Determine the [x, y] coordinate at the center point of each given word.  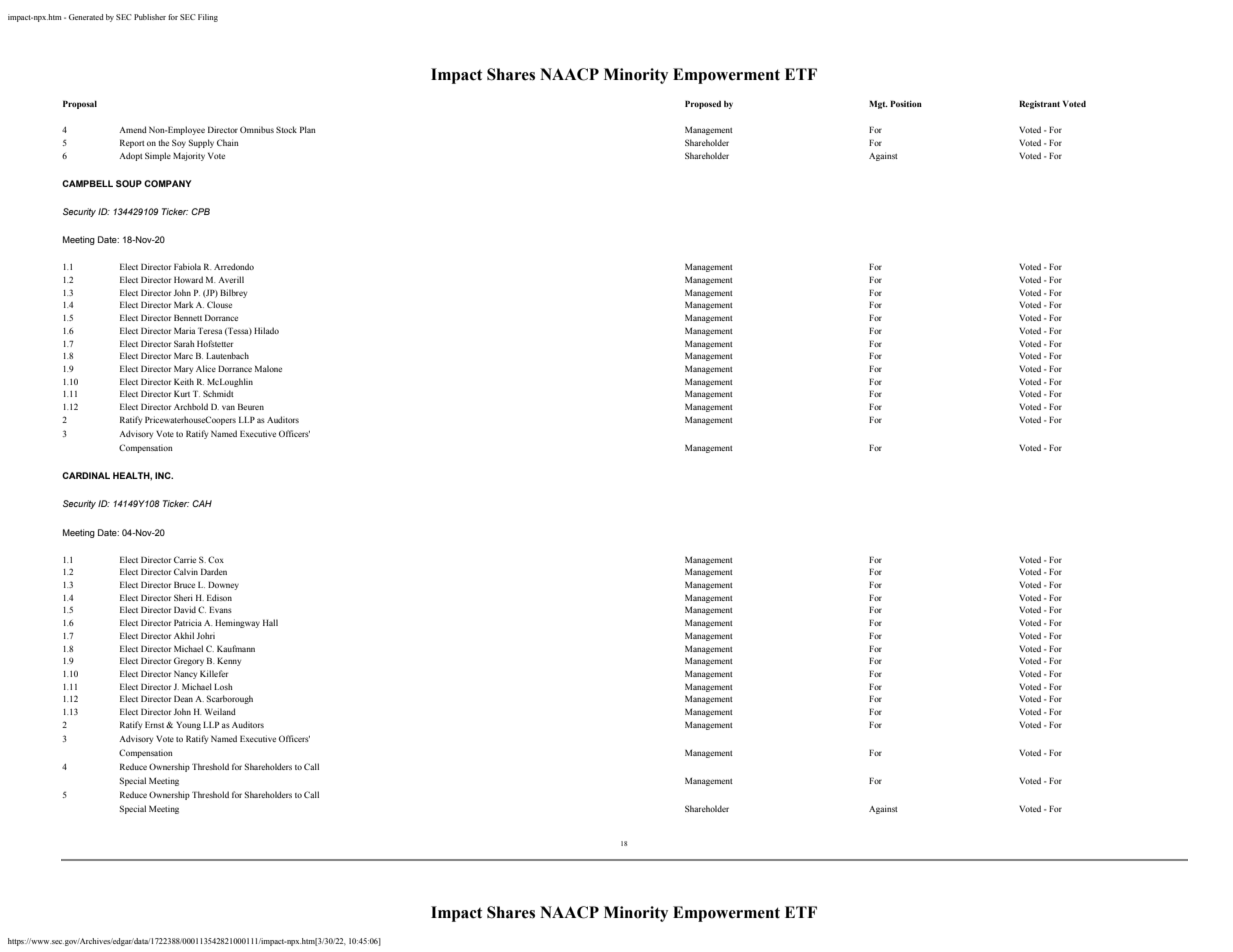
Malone [268, 368]
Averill [231, 279]
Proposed [703, 104]
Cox [216, 559]
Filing [208, 18]
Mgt [878, 104]
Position [906, 103]
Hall [270, 622]
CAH [202, 503]
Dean [183, 698]
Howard [188, 279]
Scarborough [230, 699]
